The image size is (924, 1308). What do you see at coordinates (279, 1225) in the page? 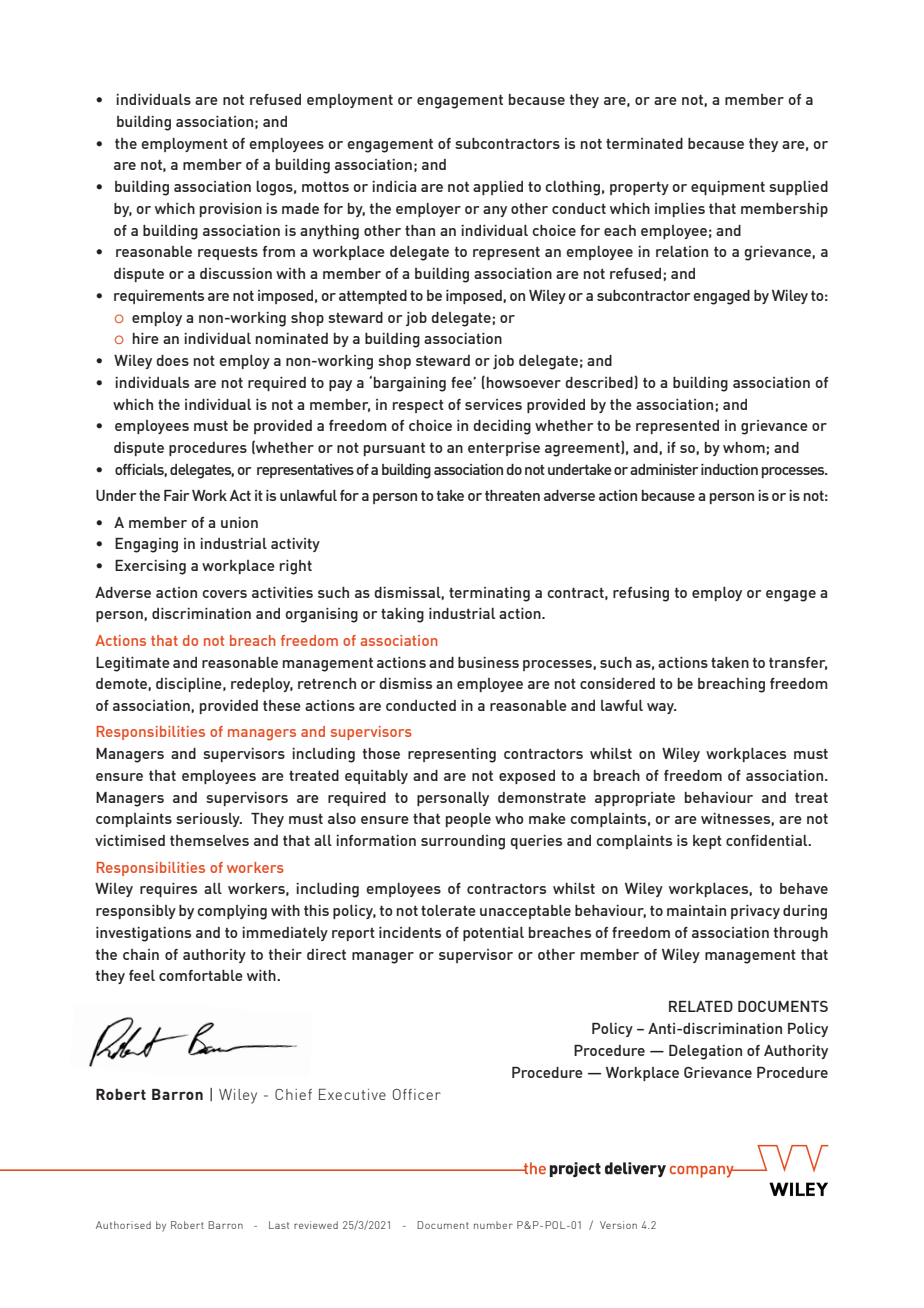
I see `Last` at bounding box center [279, 1225].
